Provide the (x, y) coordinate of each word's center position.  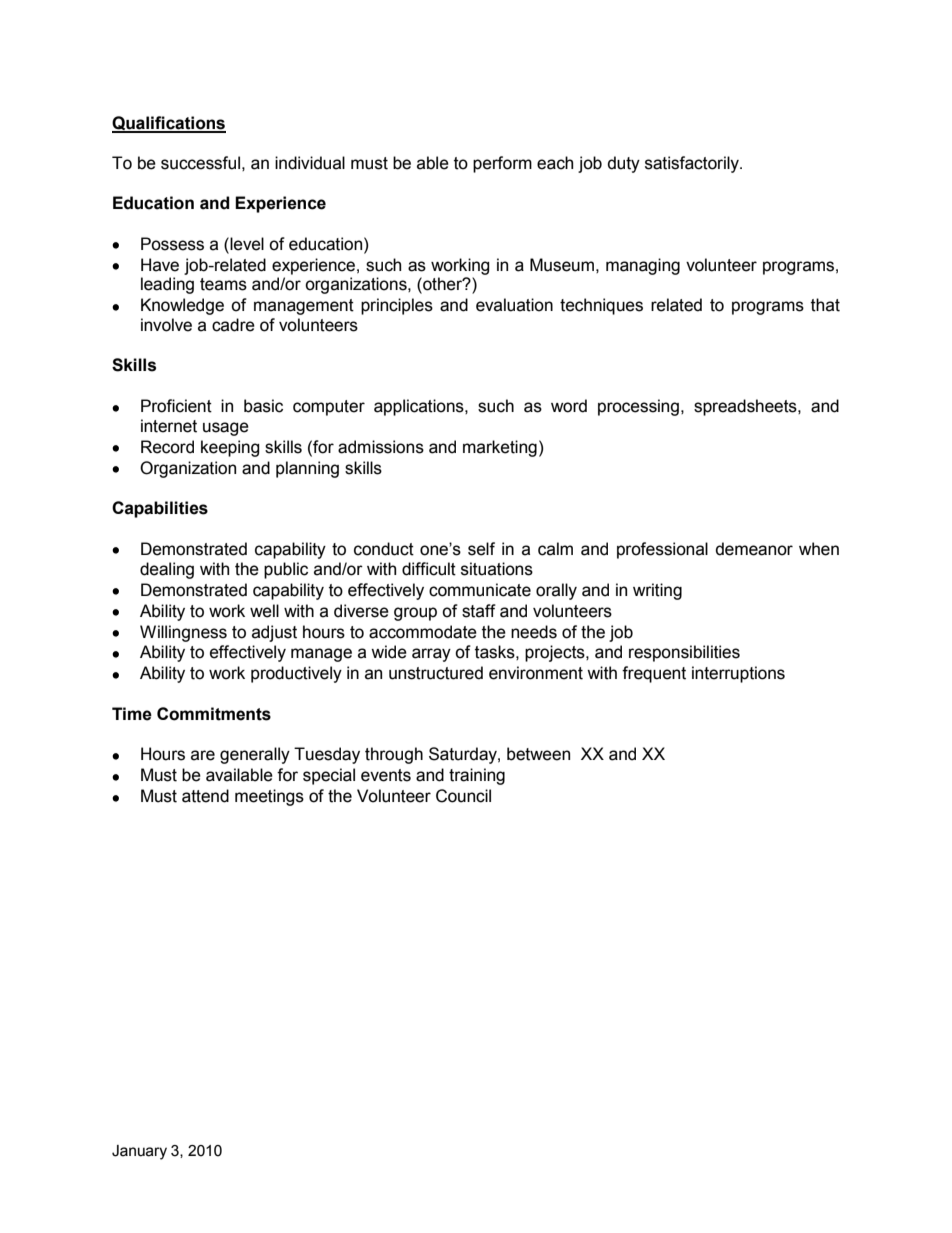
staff (479, 611)
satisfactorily (693, 164)
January (139, 1152)
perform (502, 164)
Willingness (183, 633)
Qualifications (169, 124)
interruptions (738, 674)
